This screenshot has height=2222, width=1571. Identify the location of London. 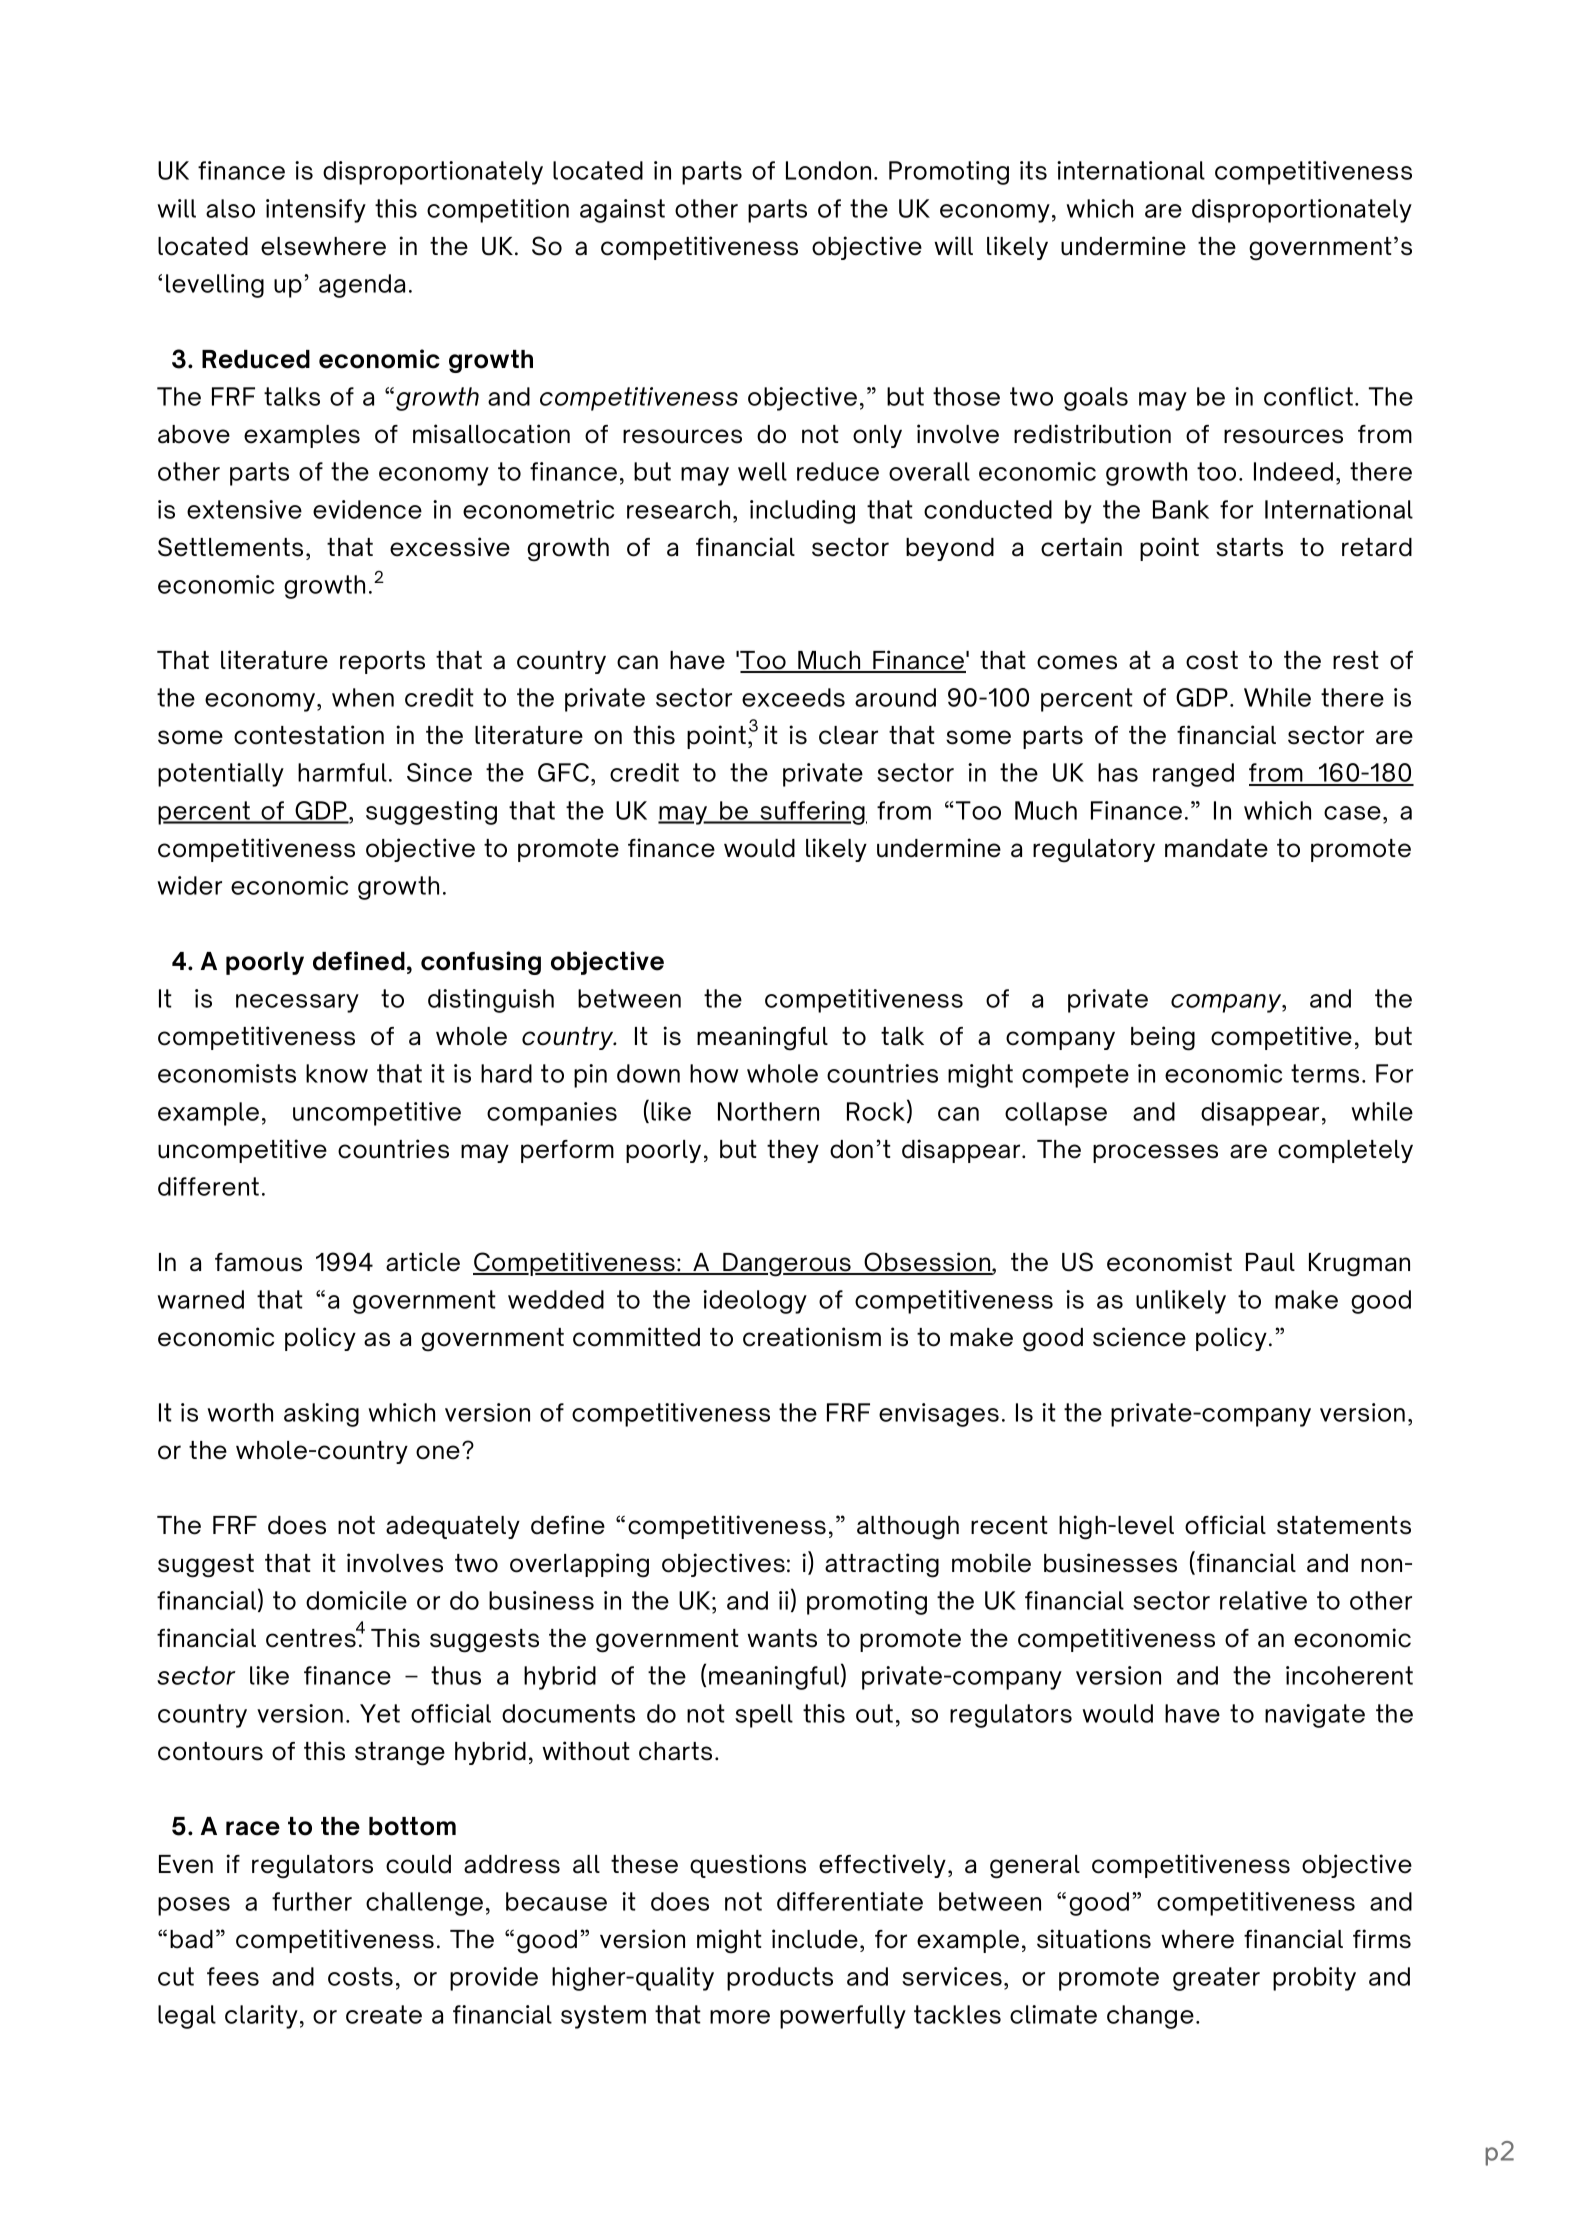
(828, 170).
